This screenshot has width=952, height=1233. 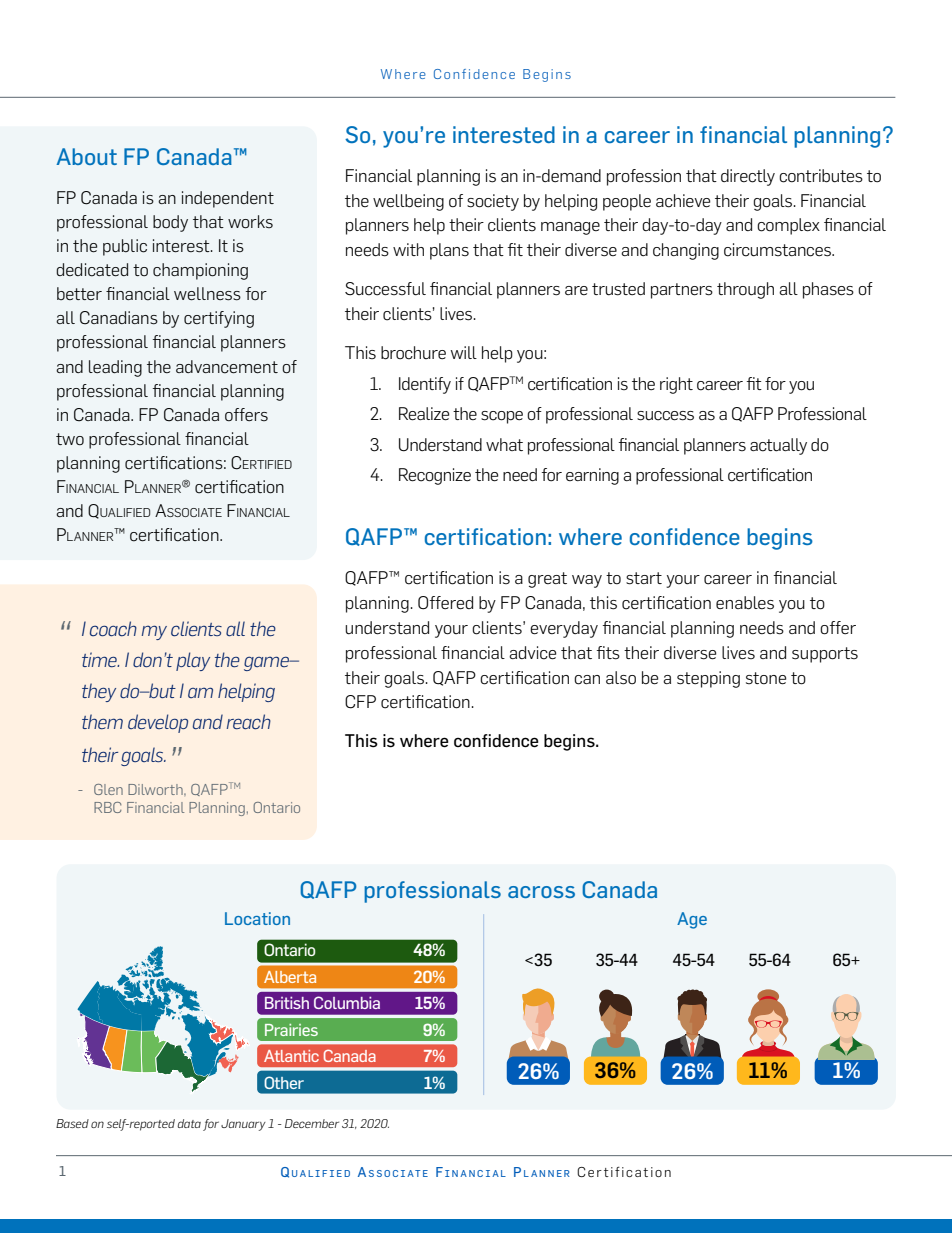 What do you see at coordinates (408, 202) in the screenshot?
I see `wellbeing` at bounding box center [408, 202].
